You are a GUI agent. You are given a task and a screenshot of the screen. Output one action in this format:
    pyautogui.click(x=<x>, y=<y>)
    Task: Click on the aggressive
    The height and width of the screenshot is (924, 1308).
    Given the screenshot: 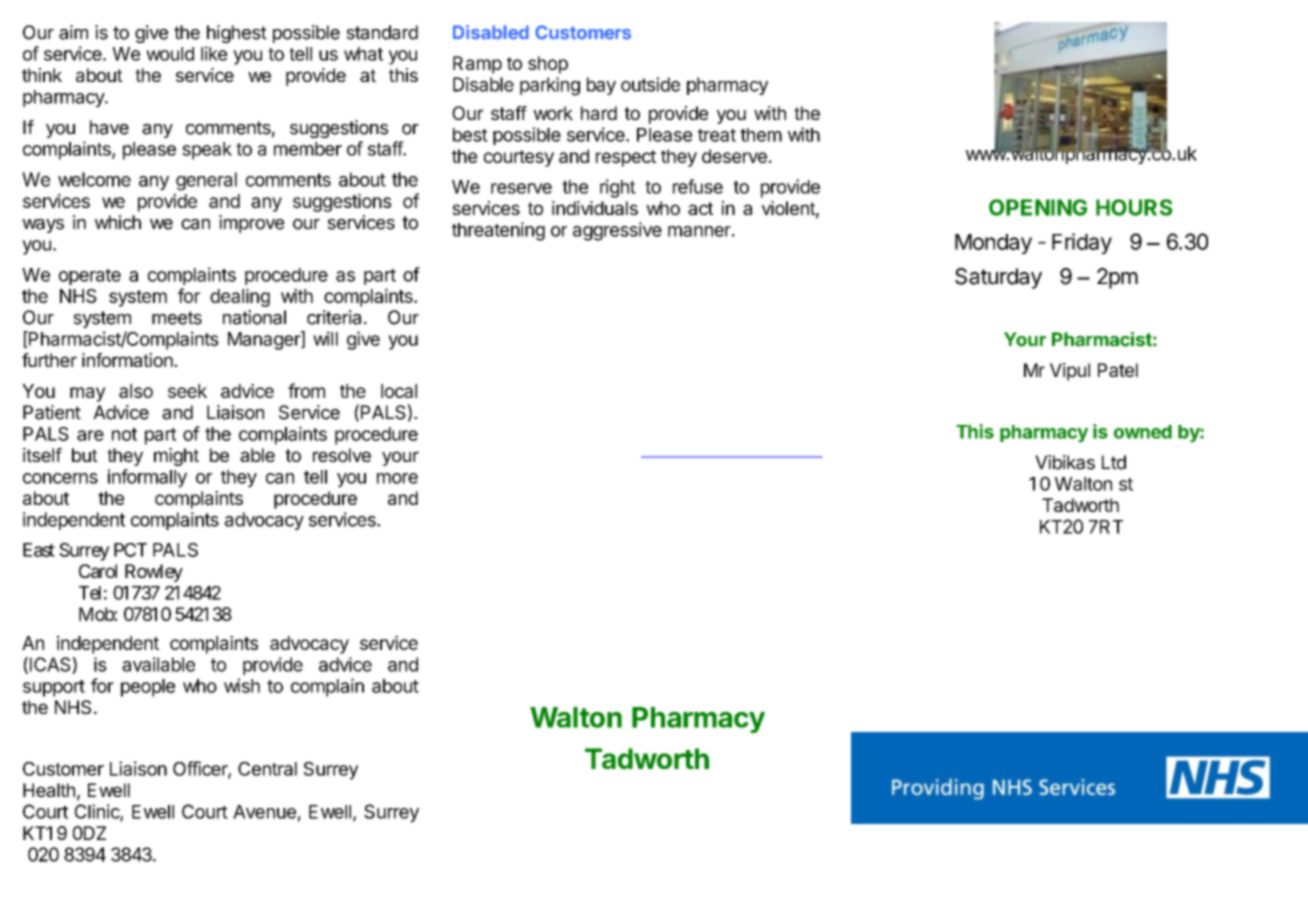 What is the action you would take?
    pyautogui.click(x=617, y=231)
